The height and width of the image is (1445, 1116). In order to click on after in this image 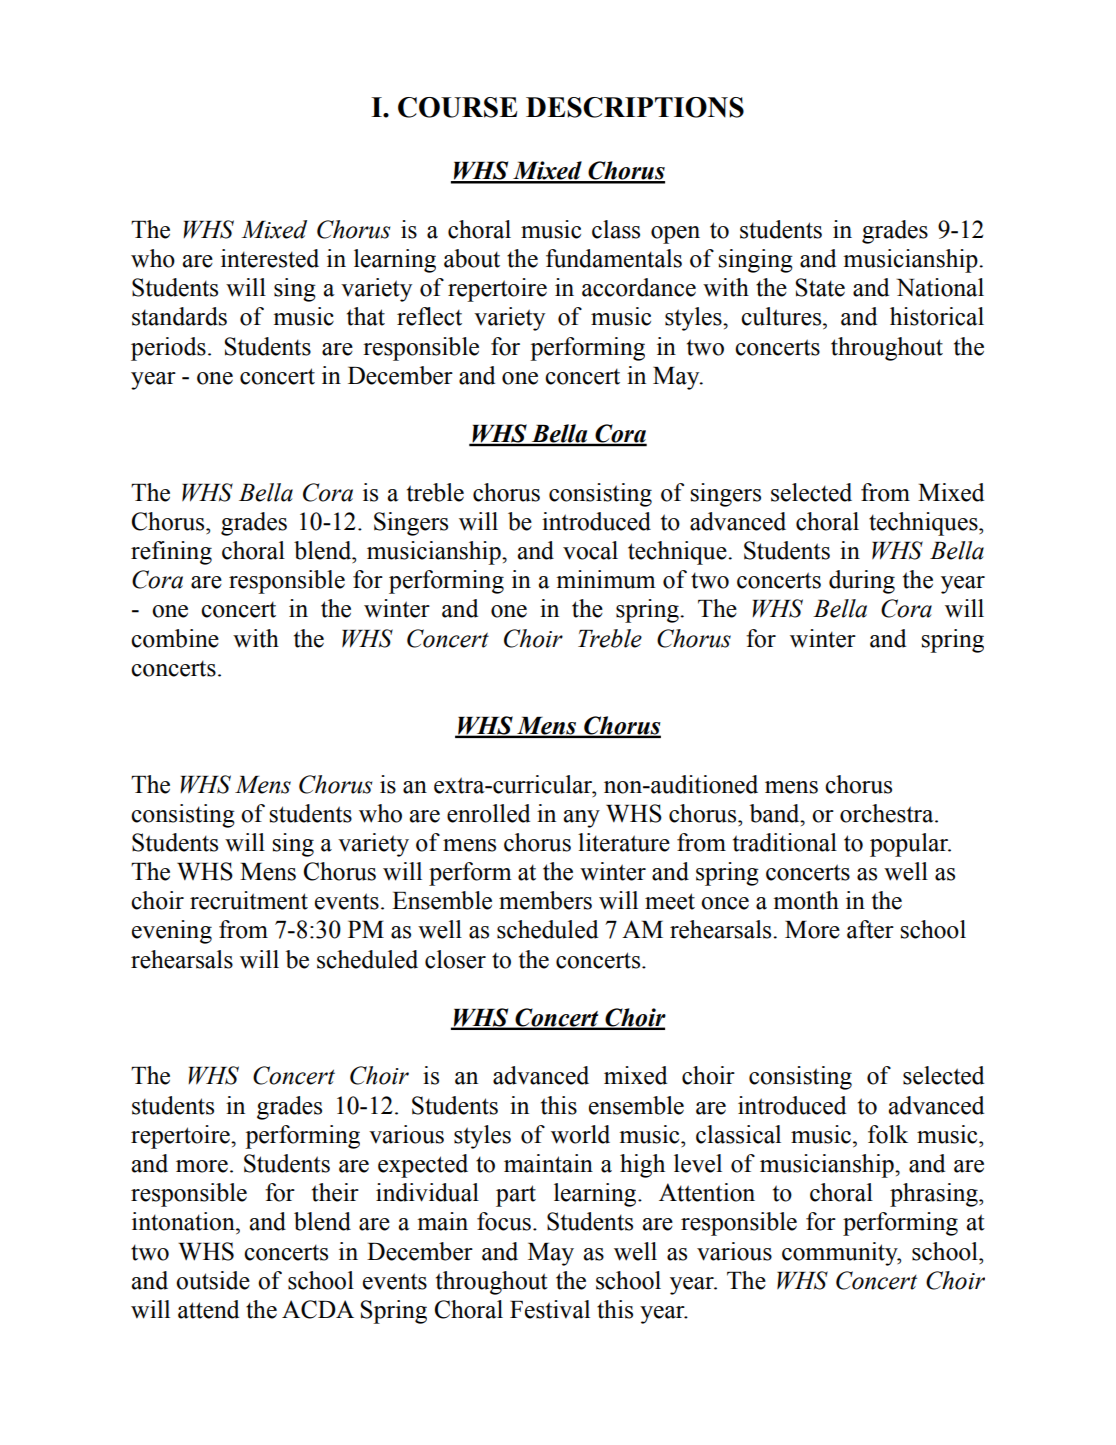, I will do `click(870, 929)`.
